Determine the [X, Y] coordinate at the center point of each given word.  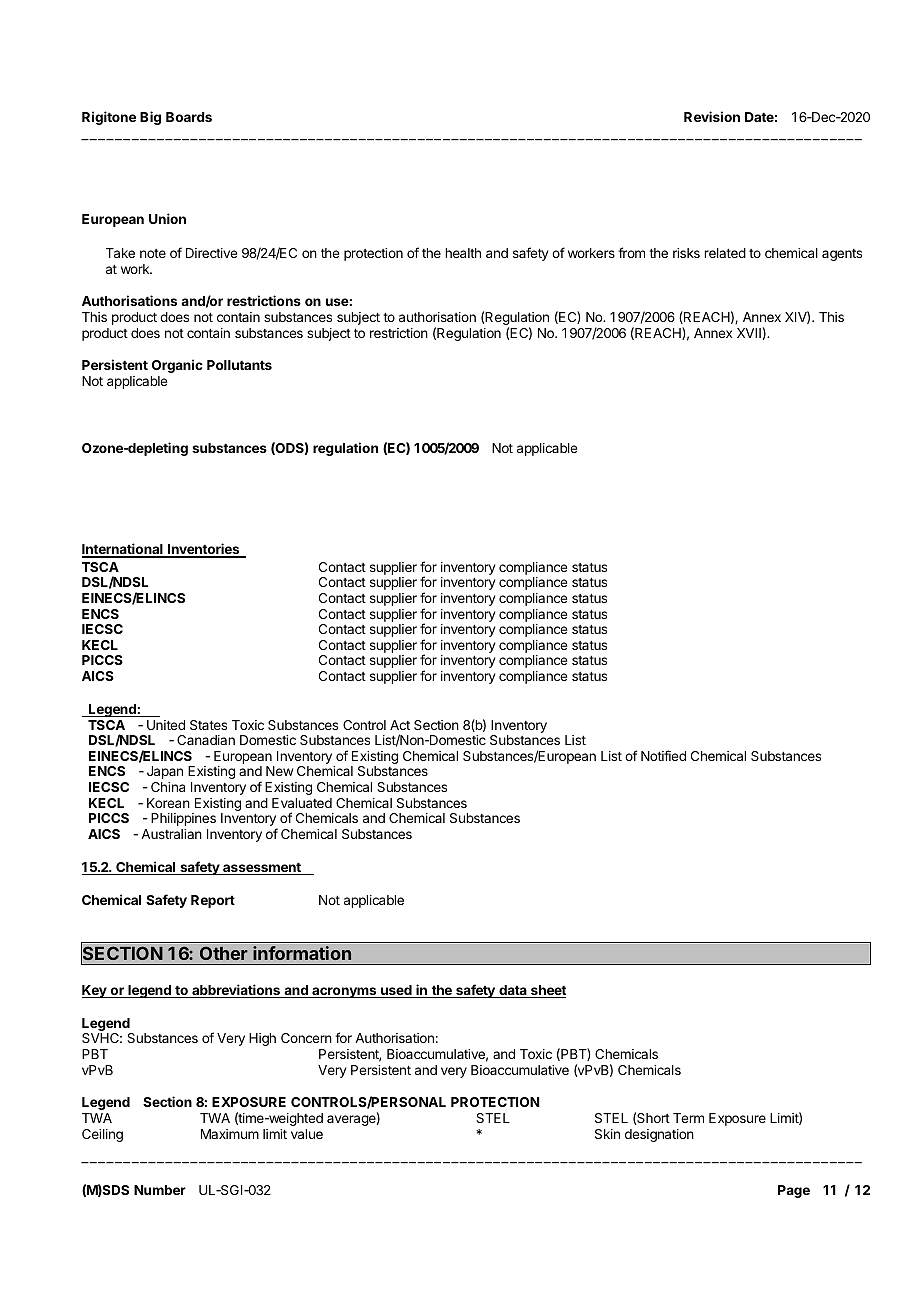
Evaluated [302, 803]
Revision [712, 116]
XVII [749, 333]
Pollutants [239, 365]
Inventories [203, 550]
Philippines [183, 819]
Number [160, 1190]
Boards [189, 117]
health [463, 253]
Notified [663, 755]
